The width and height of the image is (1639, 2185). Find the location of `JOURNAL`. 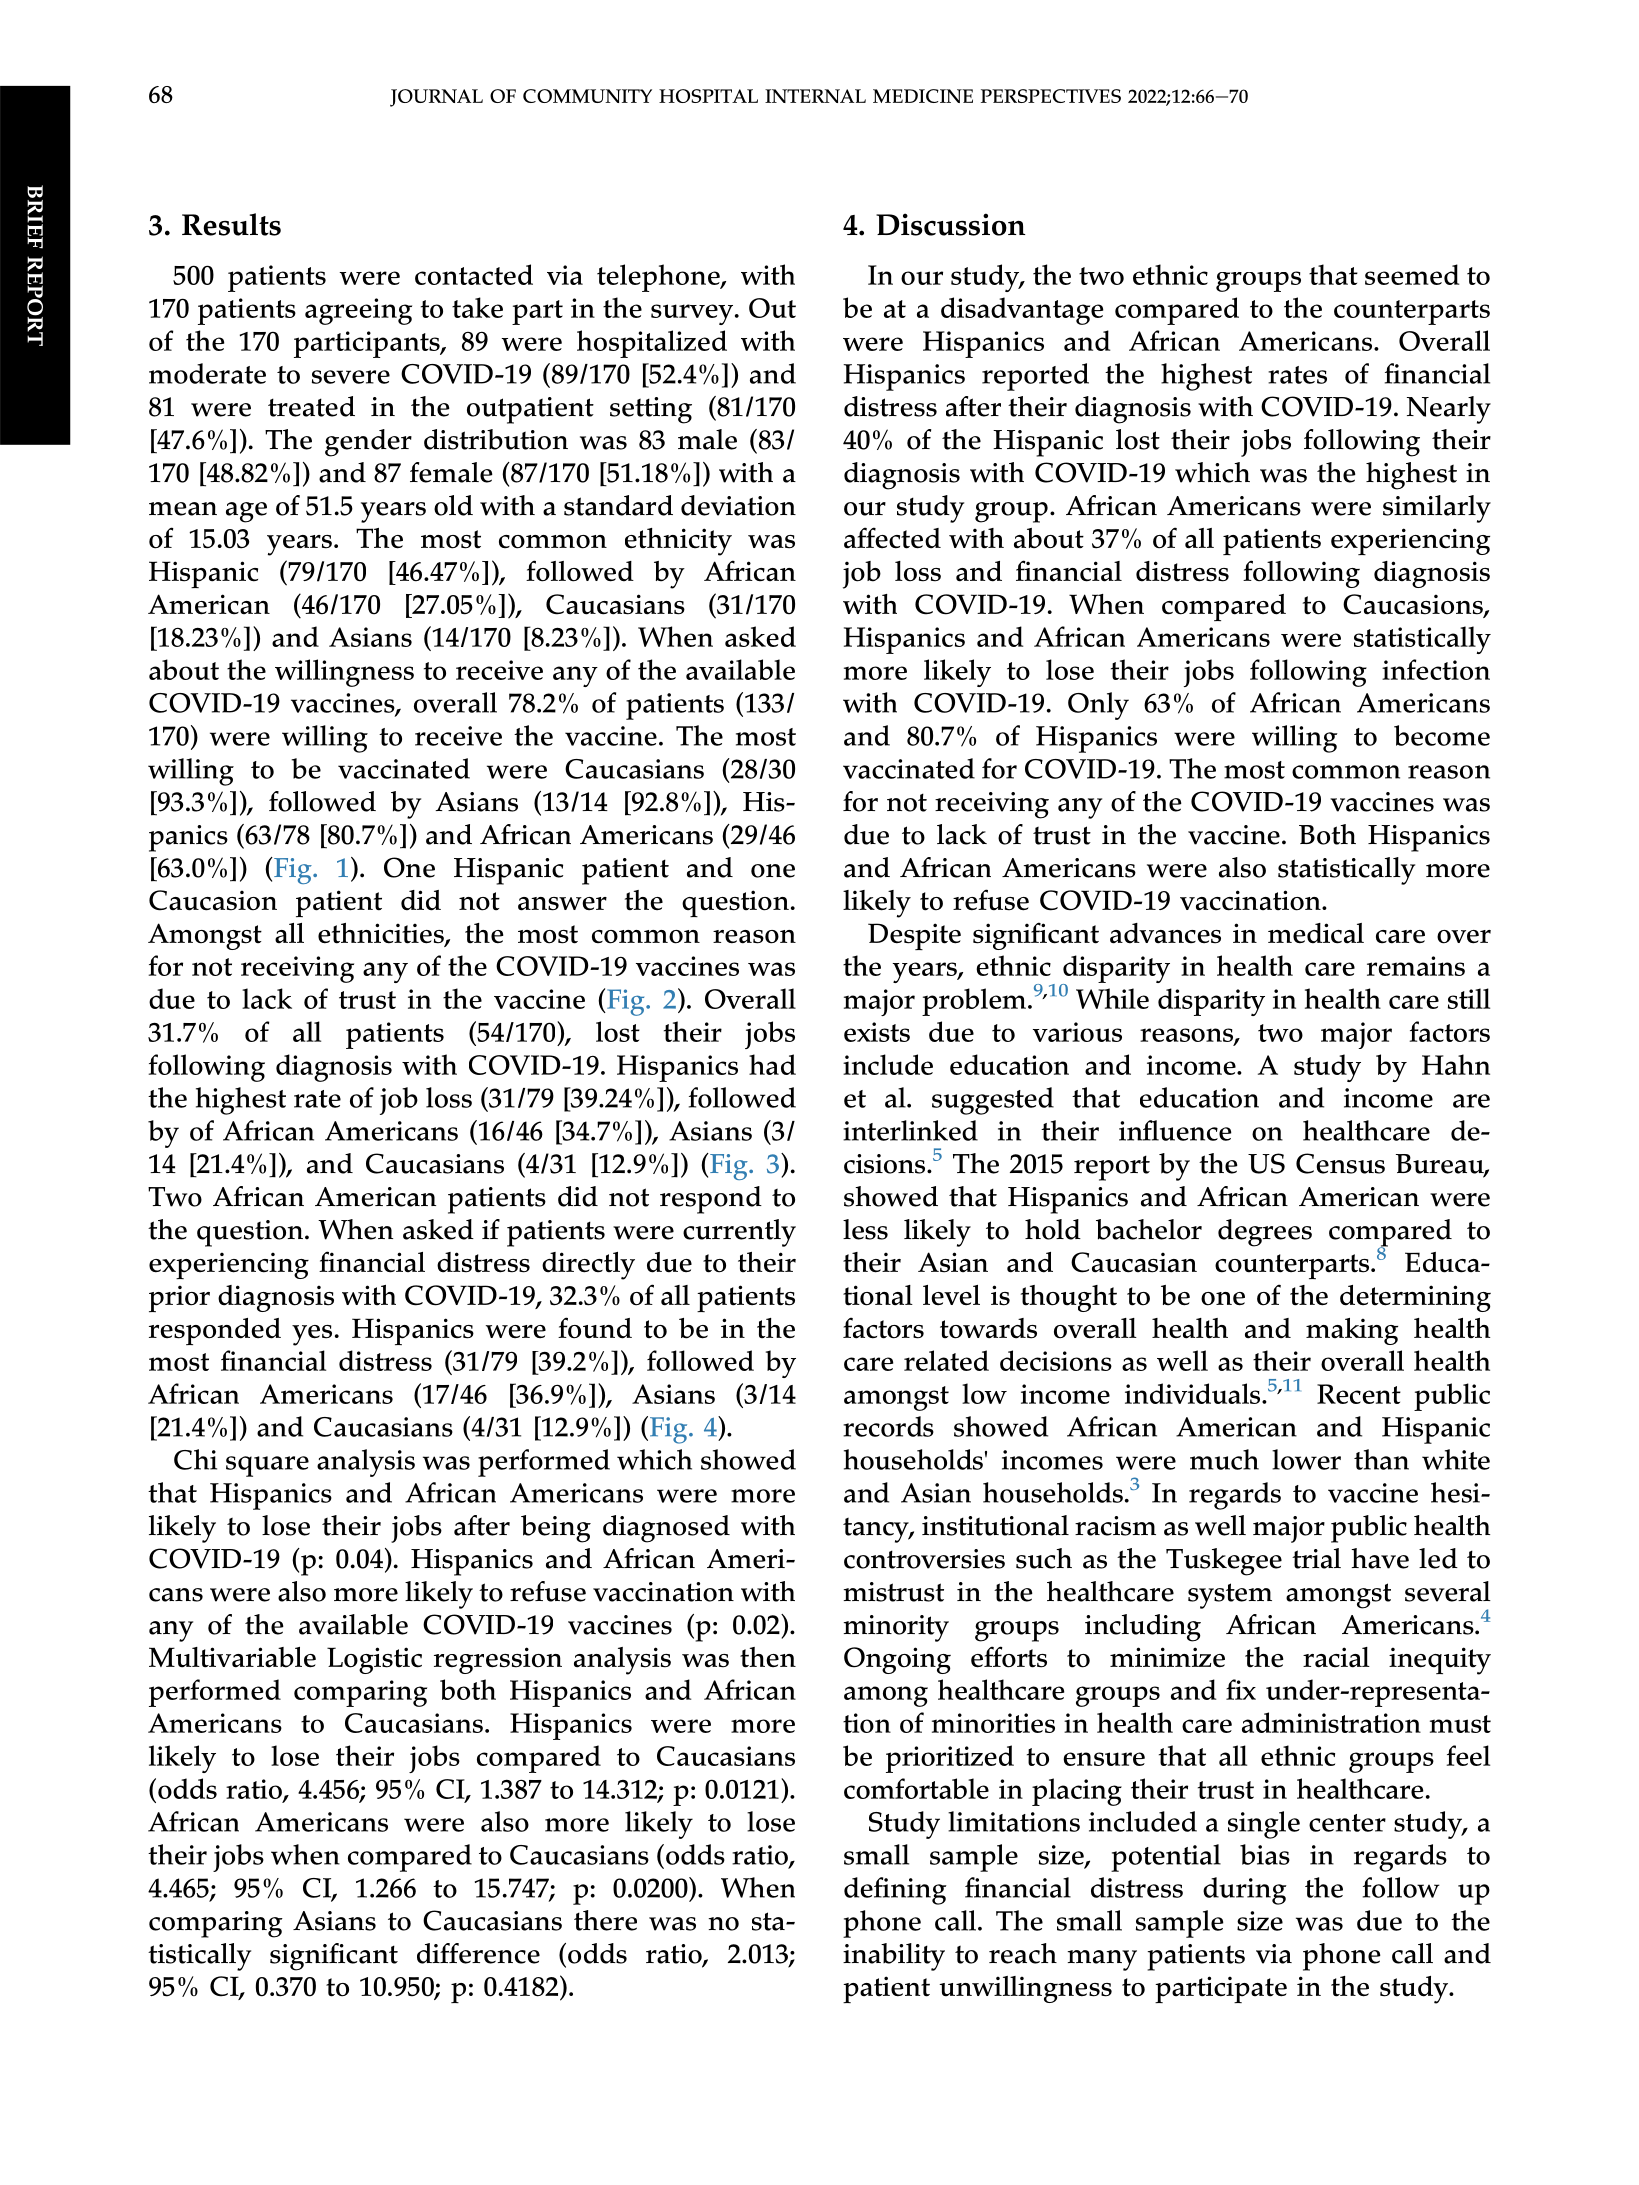

JOURNAL is located at coordinates (436, 98).
